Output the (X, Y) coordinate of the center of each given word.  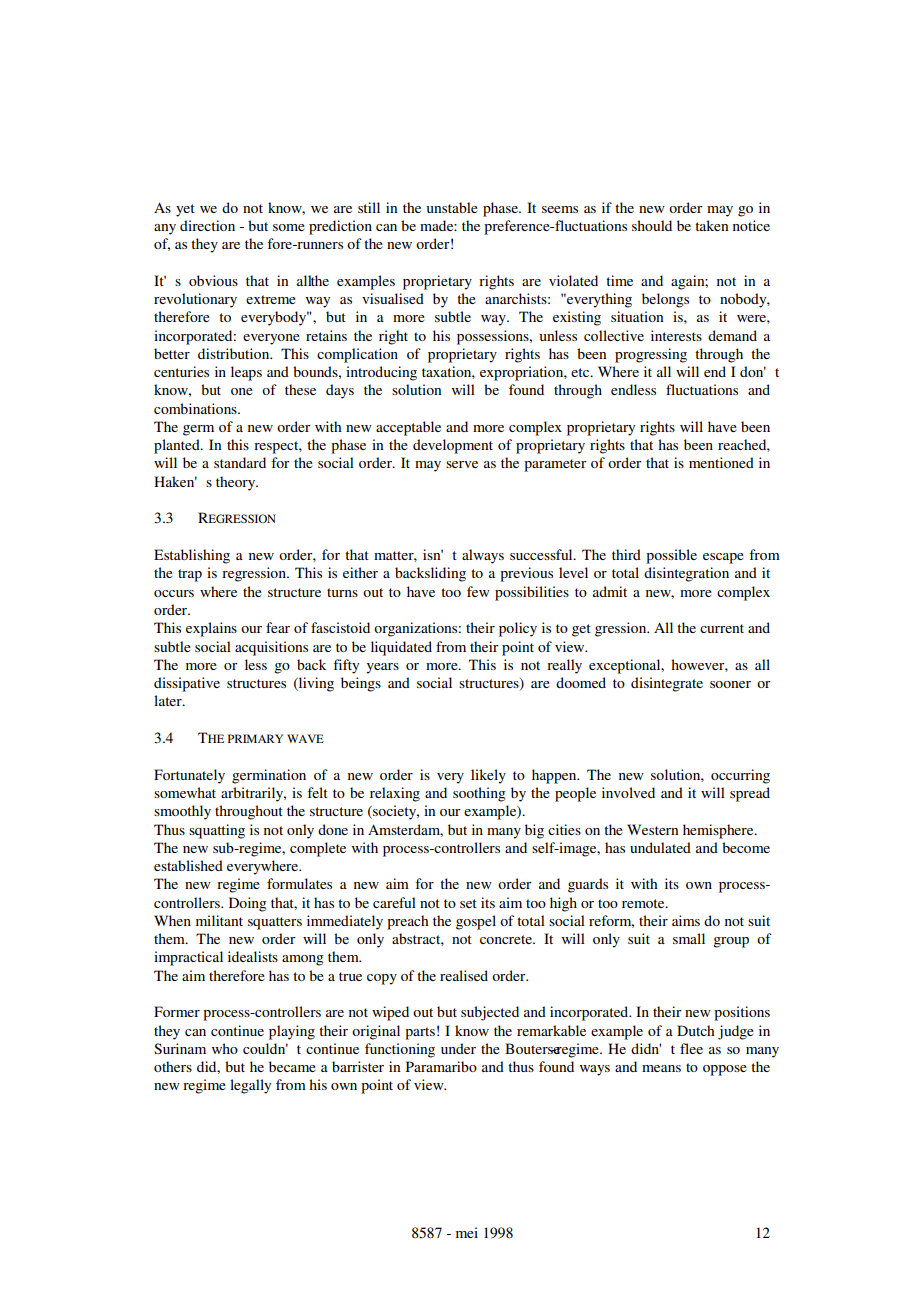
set (468, 903)
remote (644, 903)
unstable (452, 207)
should (652, 225)
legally (250, 1086)
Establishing (192, 556)
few (478, 591)
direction (207, 225)
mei (467, 1232)
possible (671, 556)
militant (219, 920)
